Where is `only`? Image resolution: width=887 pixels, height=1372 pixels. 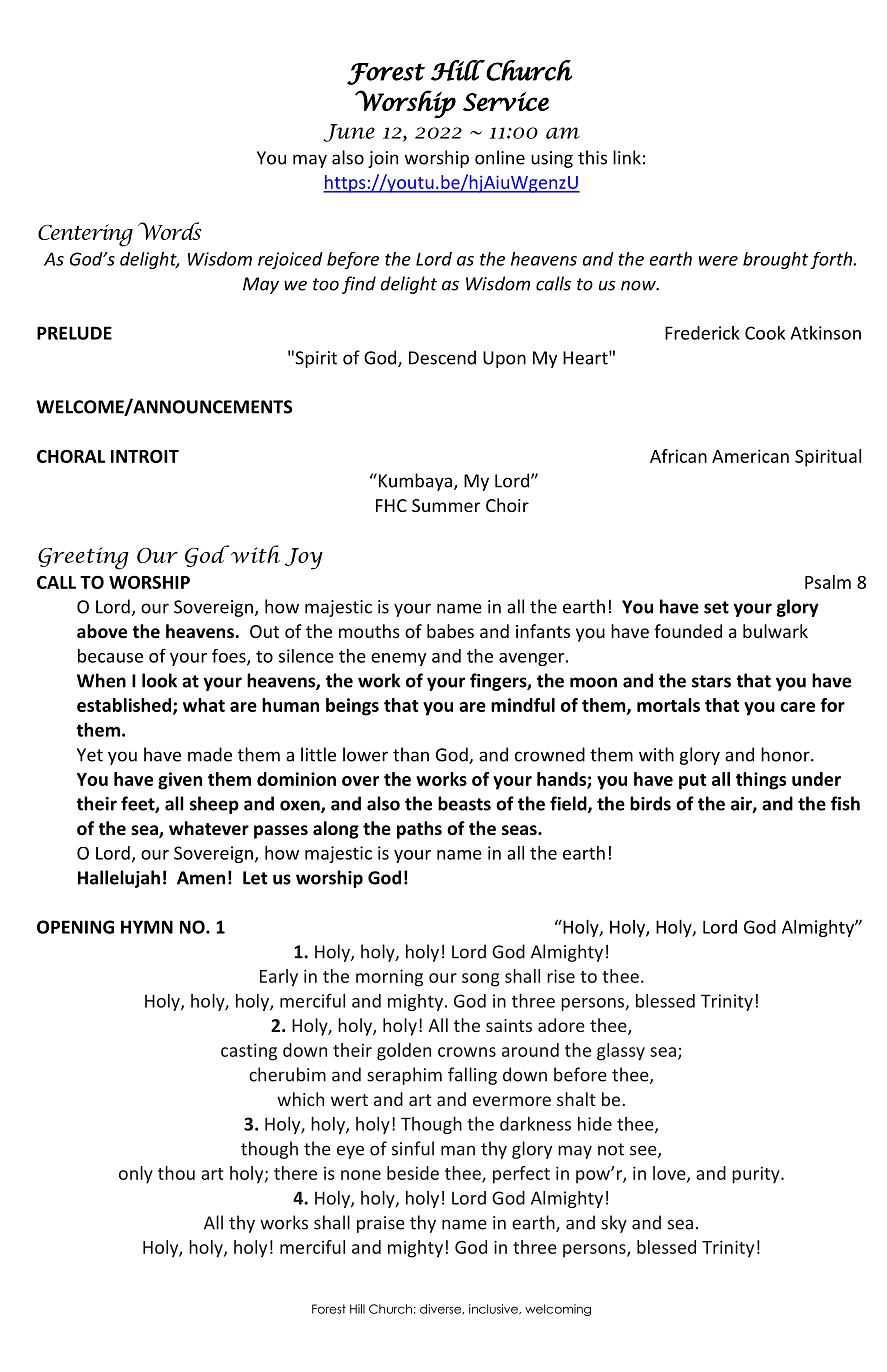
only is located at coordinates (136, 1175).
